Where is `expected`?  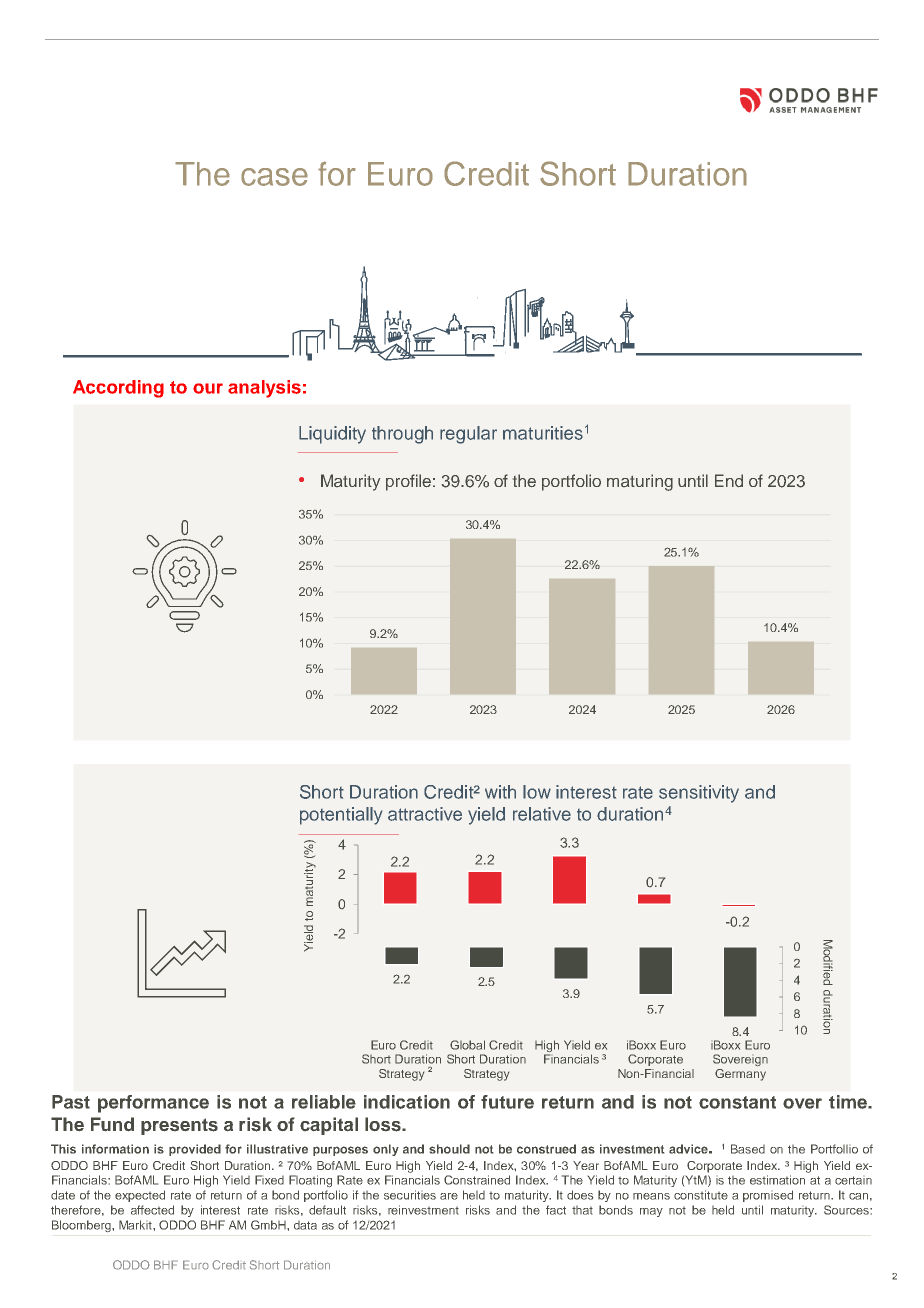 expected is located at coordinates (140, 1196).
